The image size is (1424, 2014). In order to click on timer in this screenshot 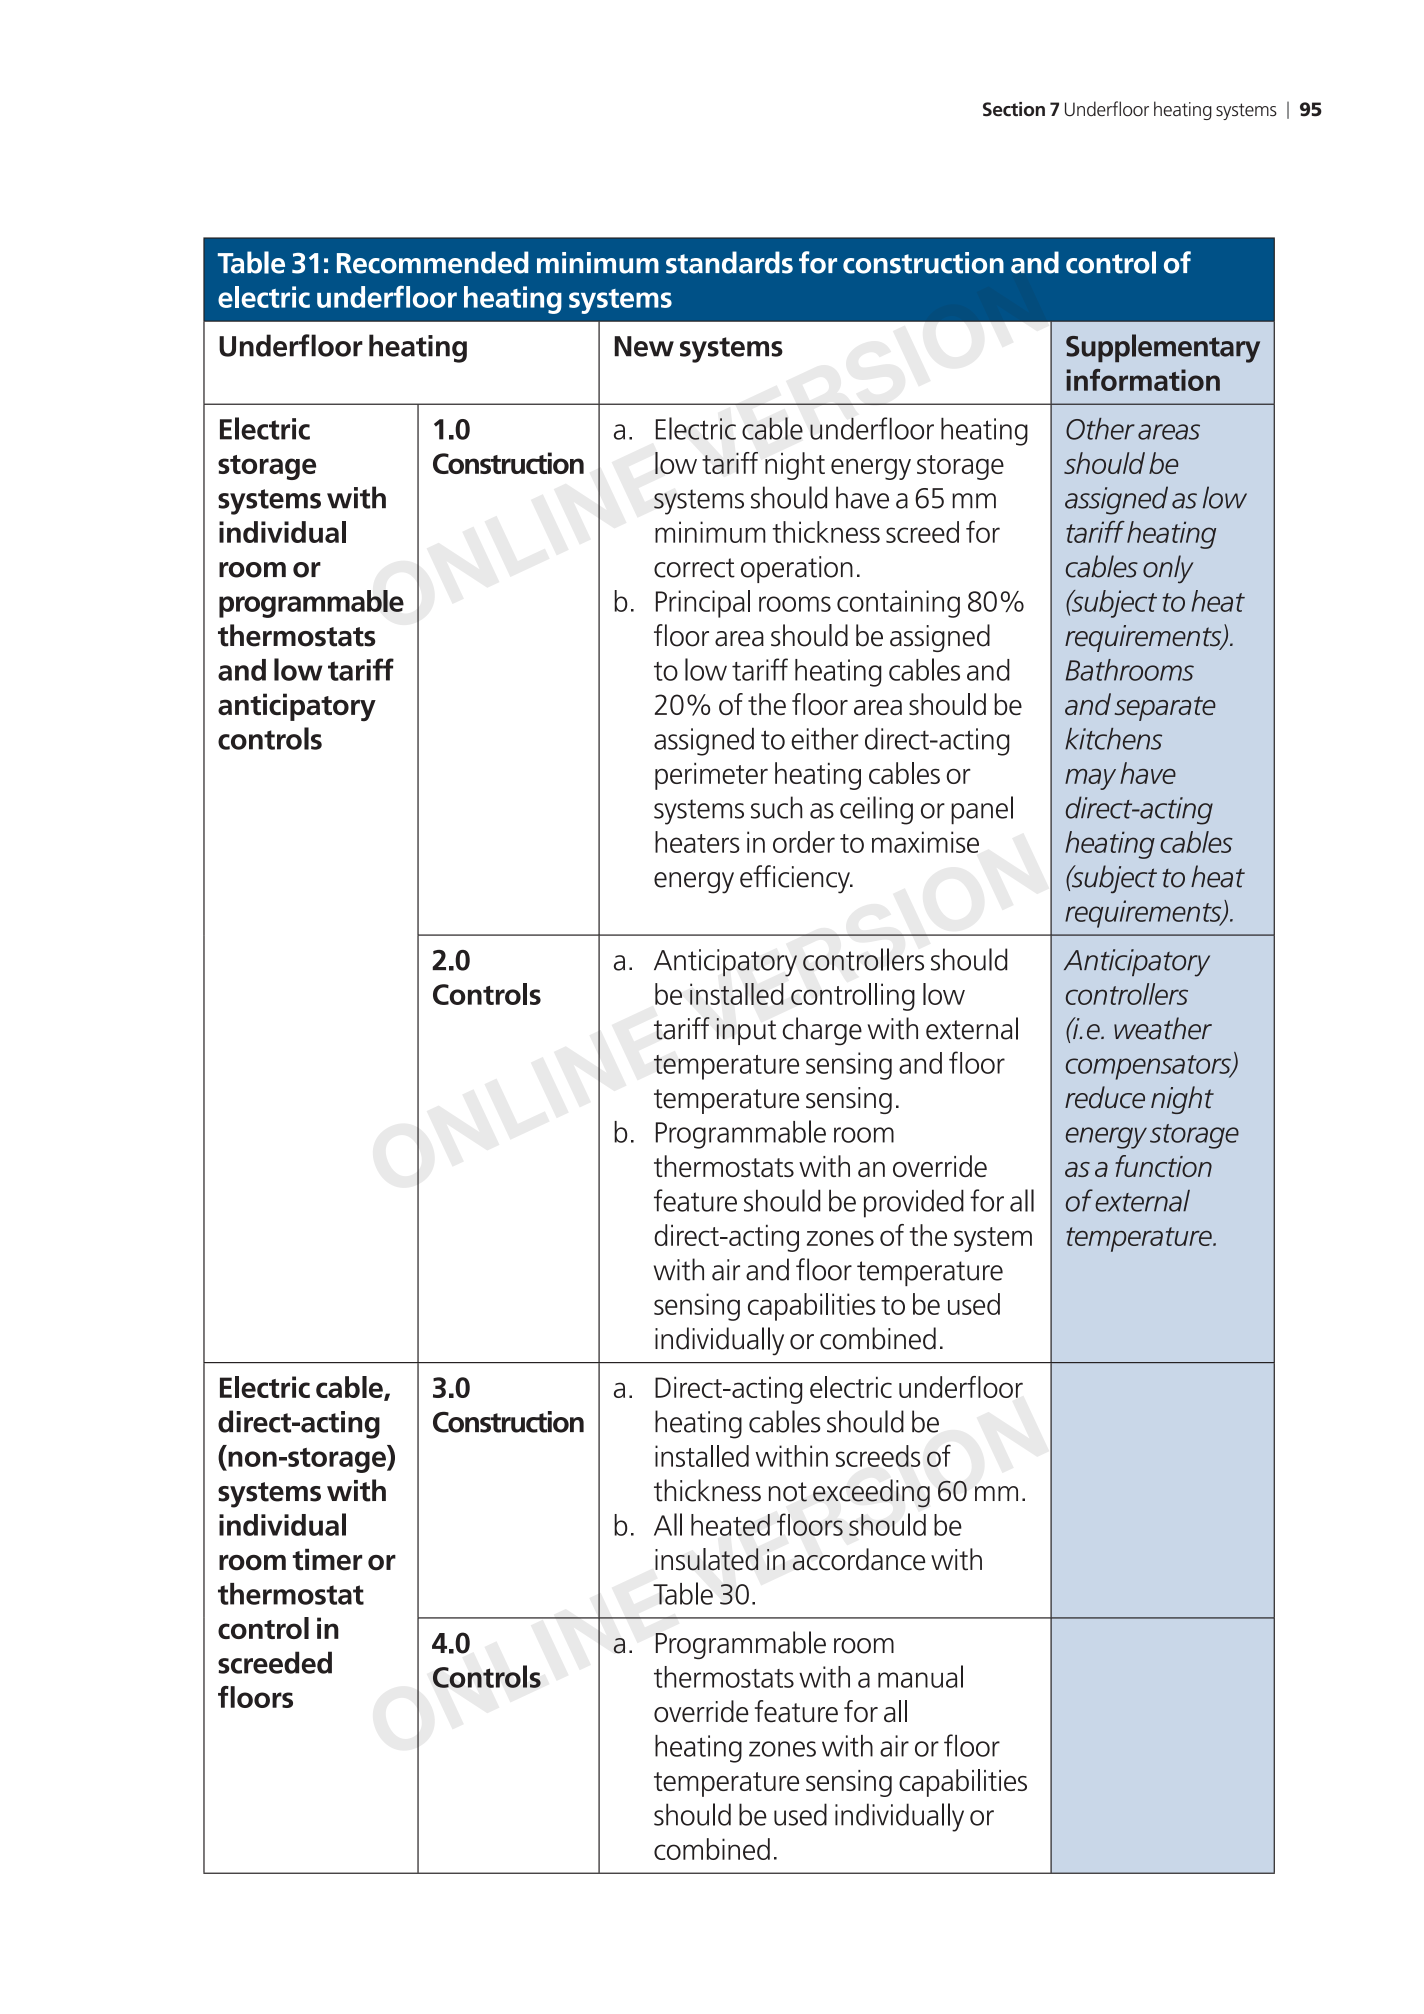, I will do `click(327, 1559)`.
